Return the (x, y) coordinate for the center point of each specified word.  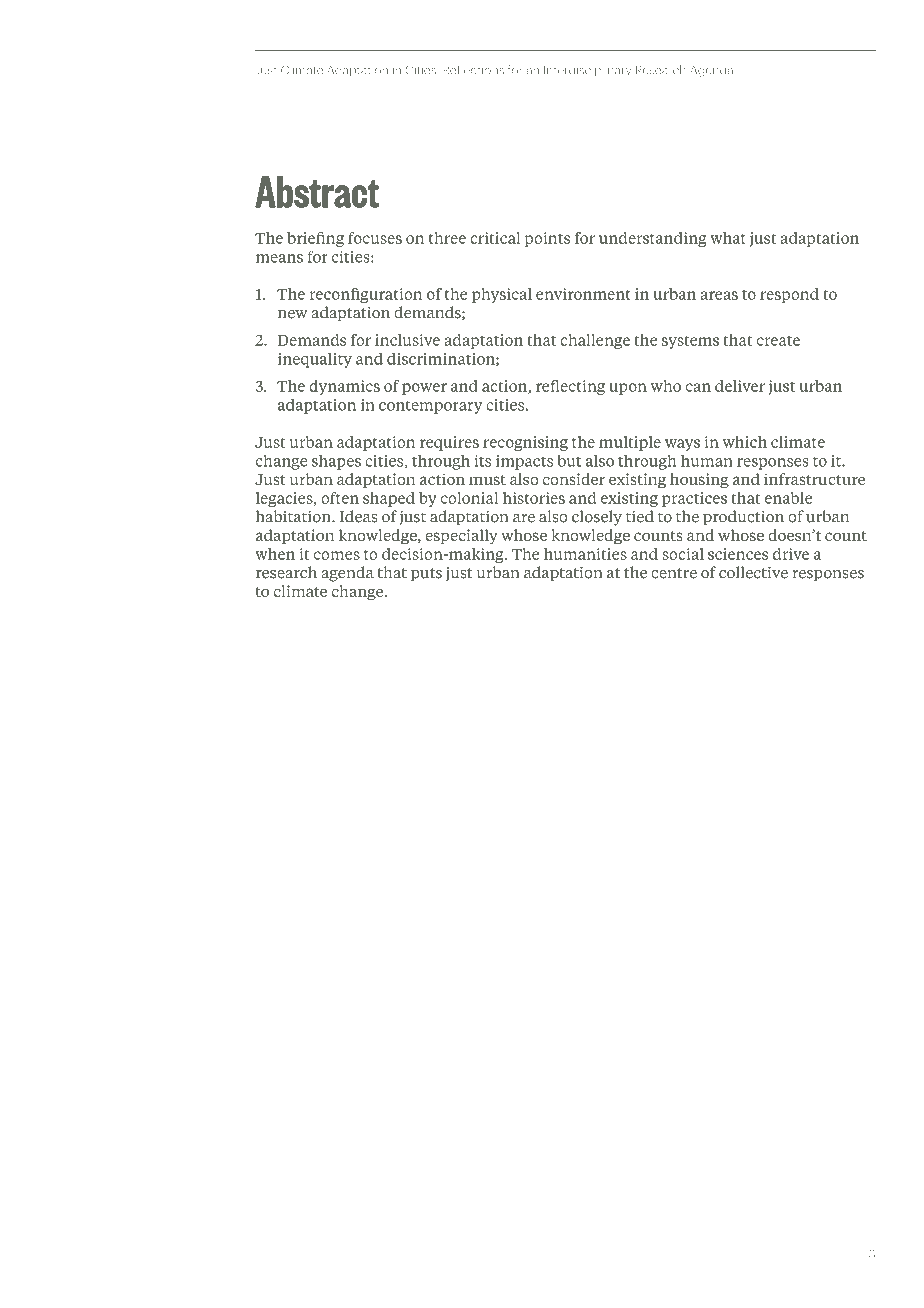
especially (461, 536)
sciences (738, 554)
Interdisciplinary (587, 71)
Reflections (474, 70)
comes (337, 555)
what (728, 238)
